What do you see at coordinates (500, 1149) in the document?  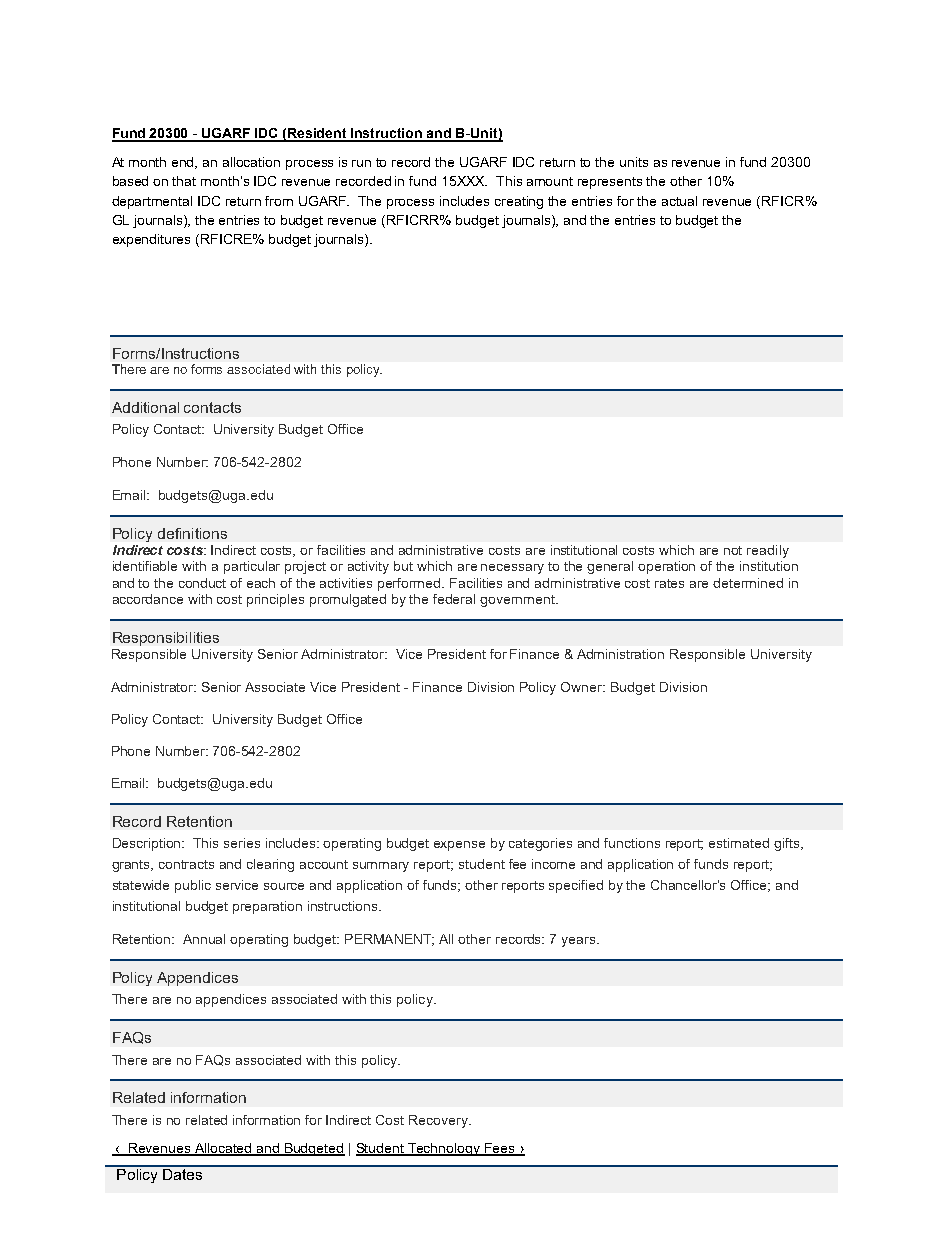 I see `Fees` at bounding box center [500, 1149].
